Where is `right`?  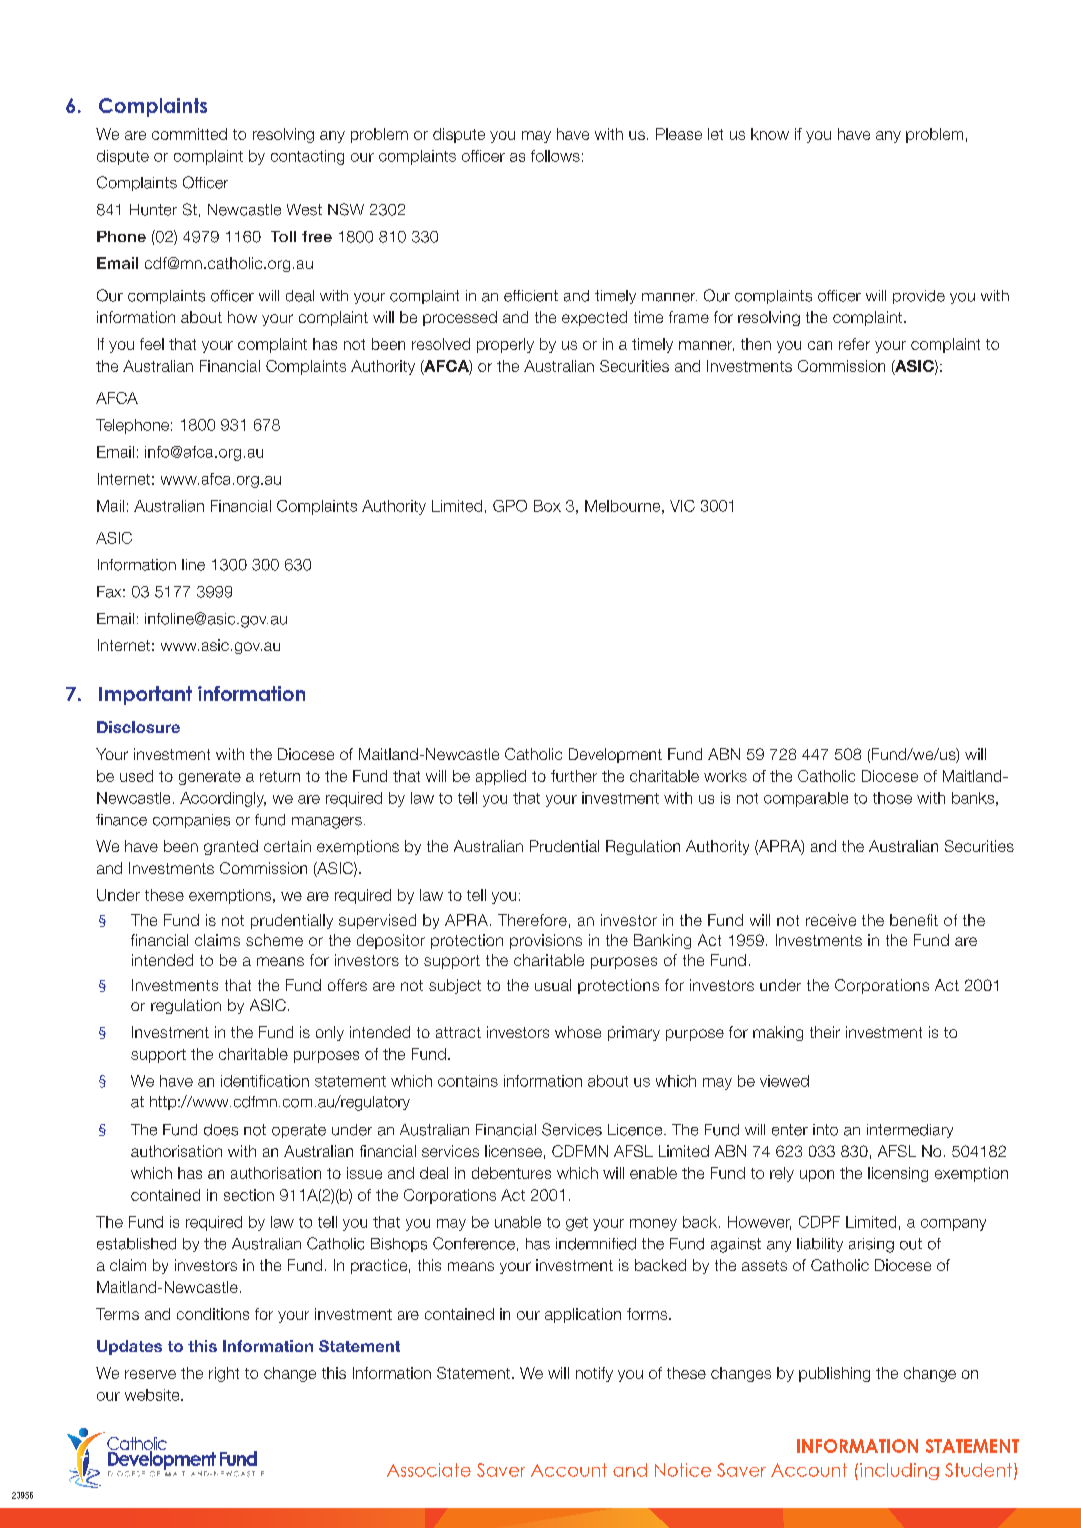
right is located at coordinates (224, 1374).
